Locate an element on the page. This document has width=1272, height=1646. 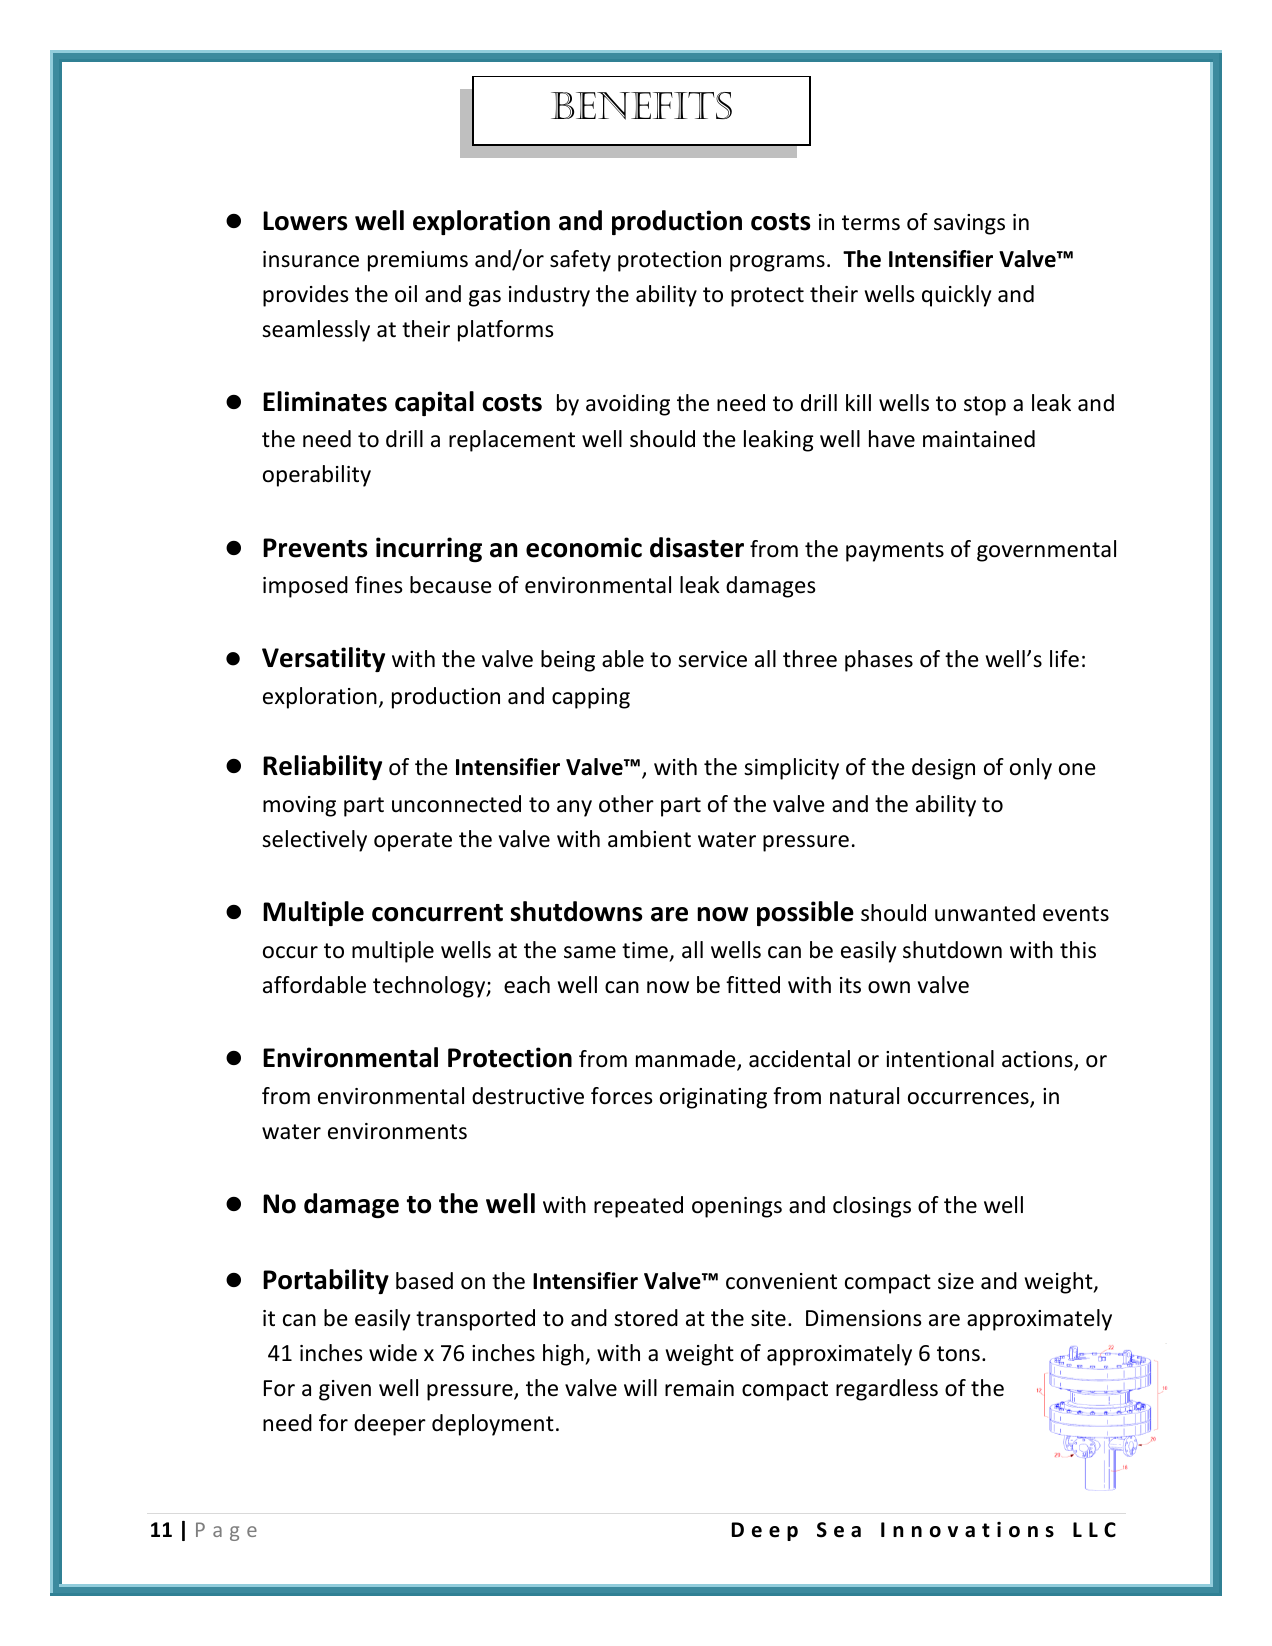
benefits is located at coordinates (641, 106).
